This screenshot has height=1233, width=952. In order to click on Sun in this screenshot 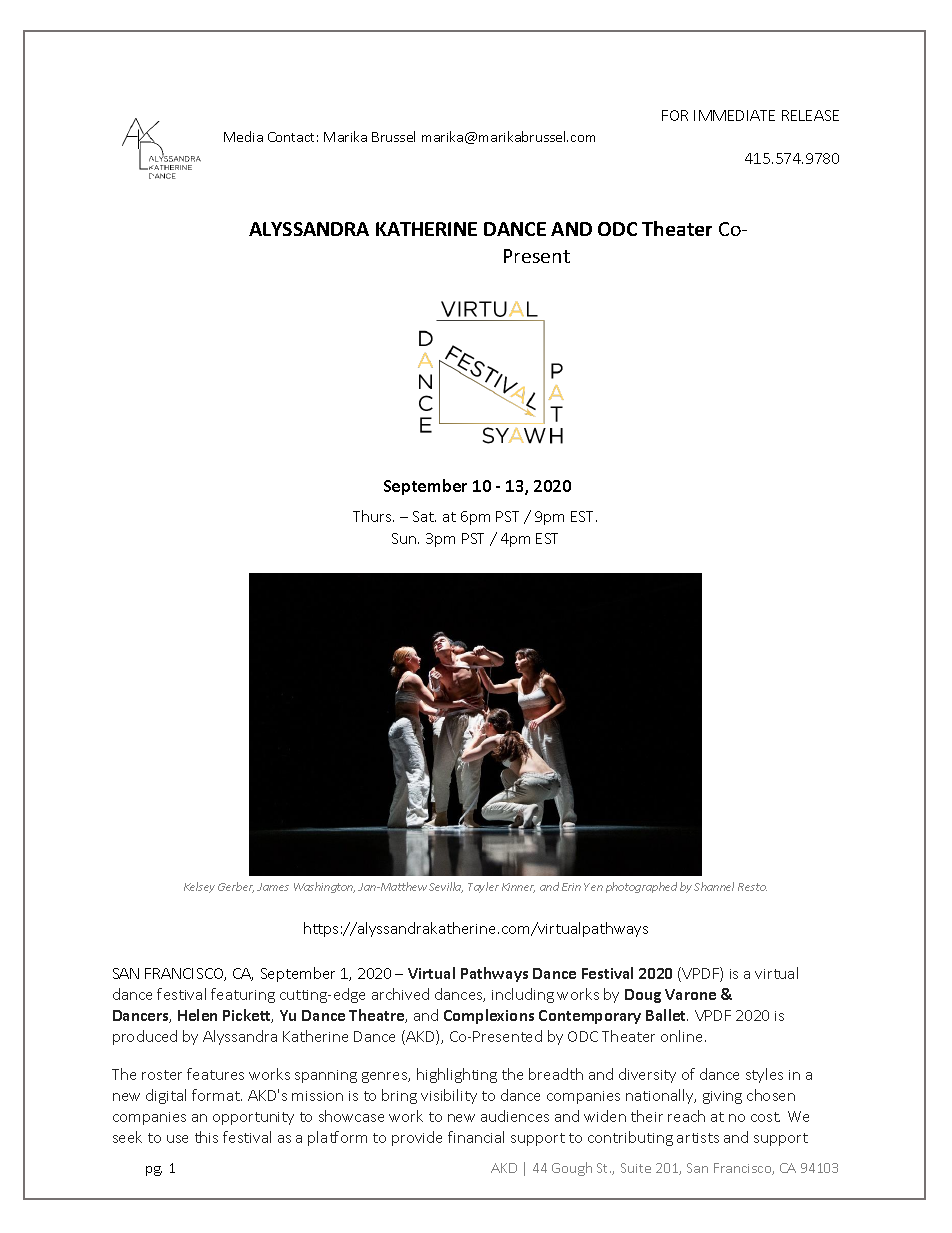, I will do `click(405, 538)`.
